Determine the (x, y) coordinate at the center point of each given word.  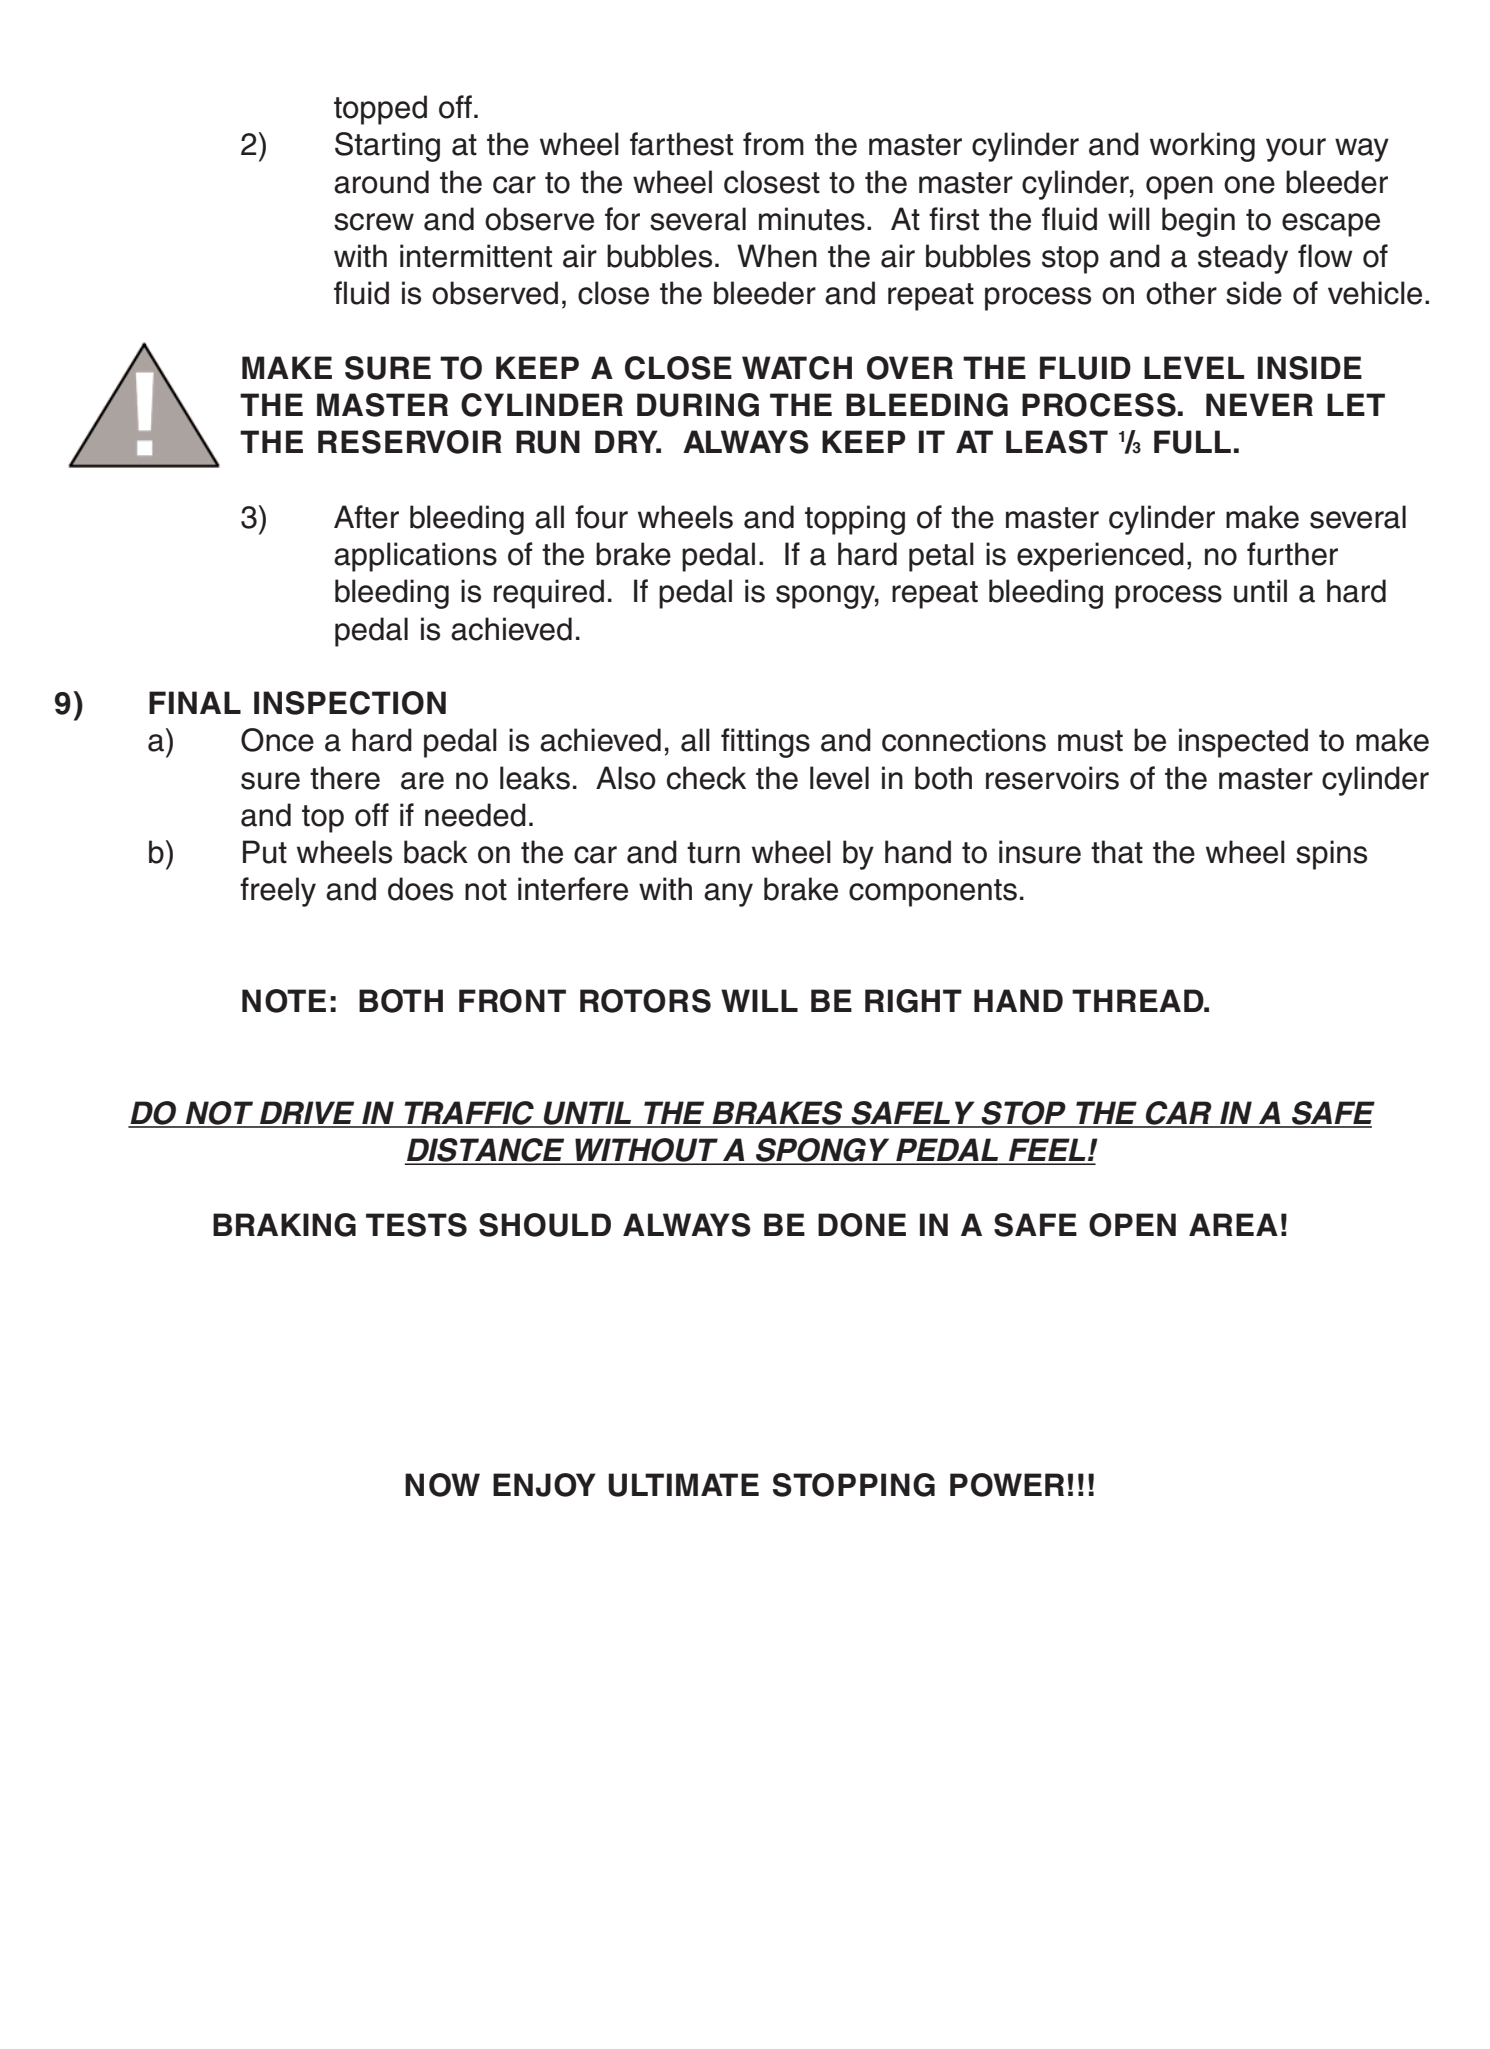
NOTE (284, 1001)
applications (415, 557)
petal (941, 557)
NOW (442, 1485)
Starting (387, 147)
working (1202, 147)
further (1292, 554)
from (773, 144)
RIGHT (913, 1001)
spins (1331, 855)
